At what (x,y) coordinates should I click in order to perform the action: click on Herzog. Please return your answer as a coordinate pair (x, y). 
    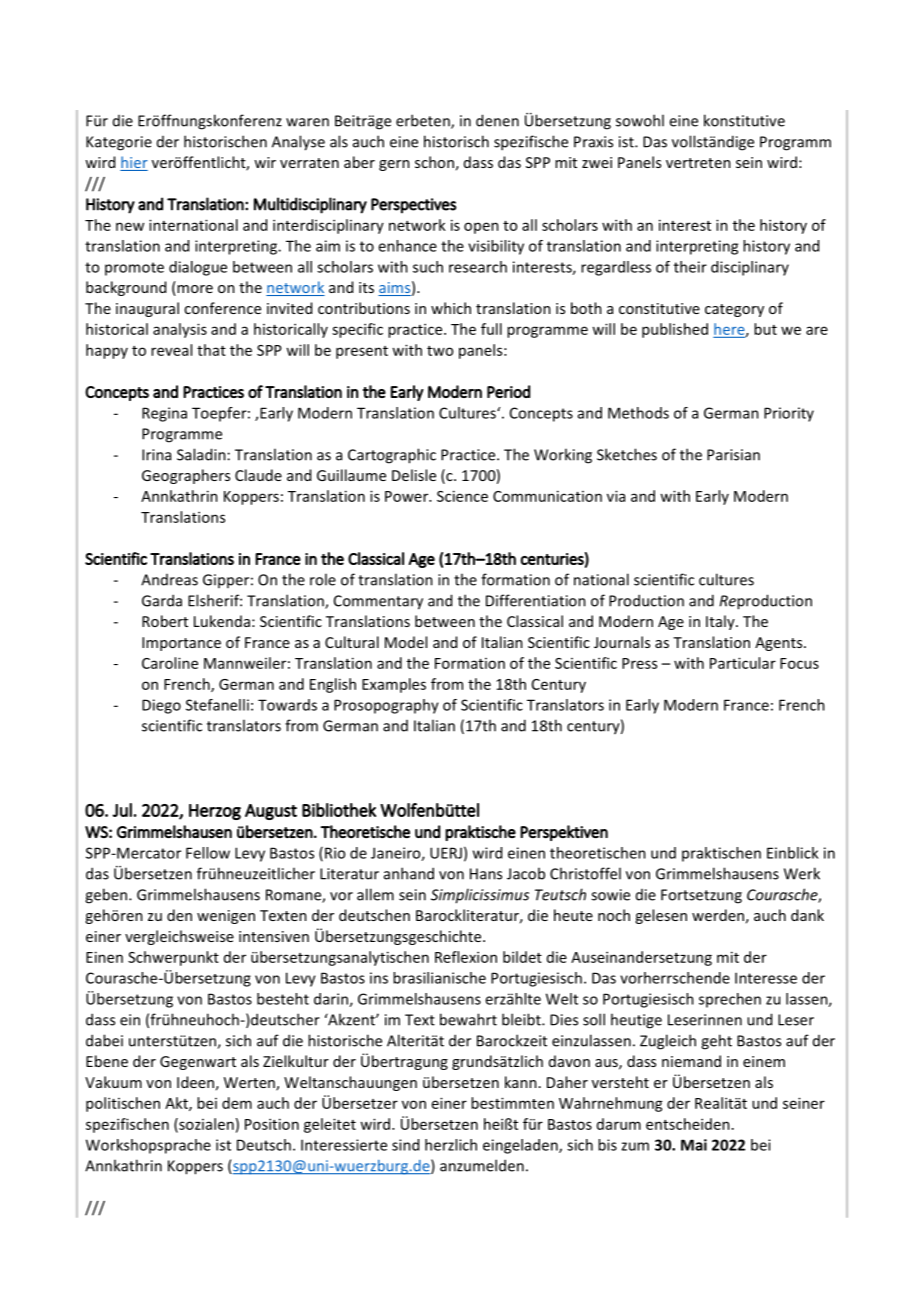
    Looking at the image, I should click on (215, 812).
